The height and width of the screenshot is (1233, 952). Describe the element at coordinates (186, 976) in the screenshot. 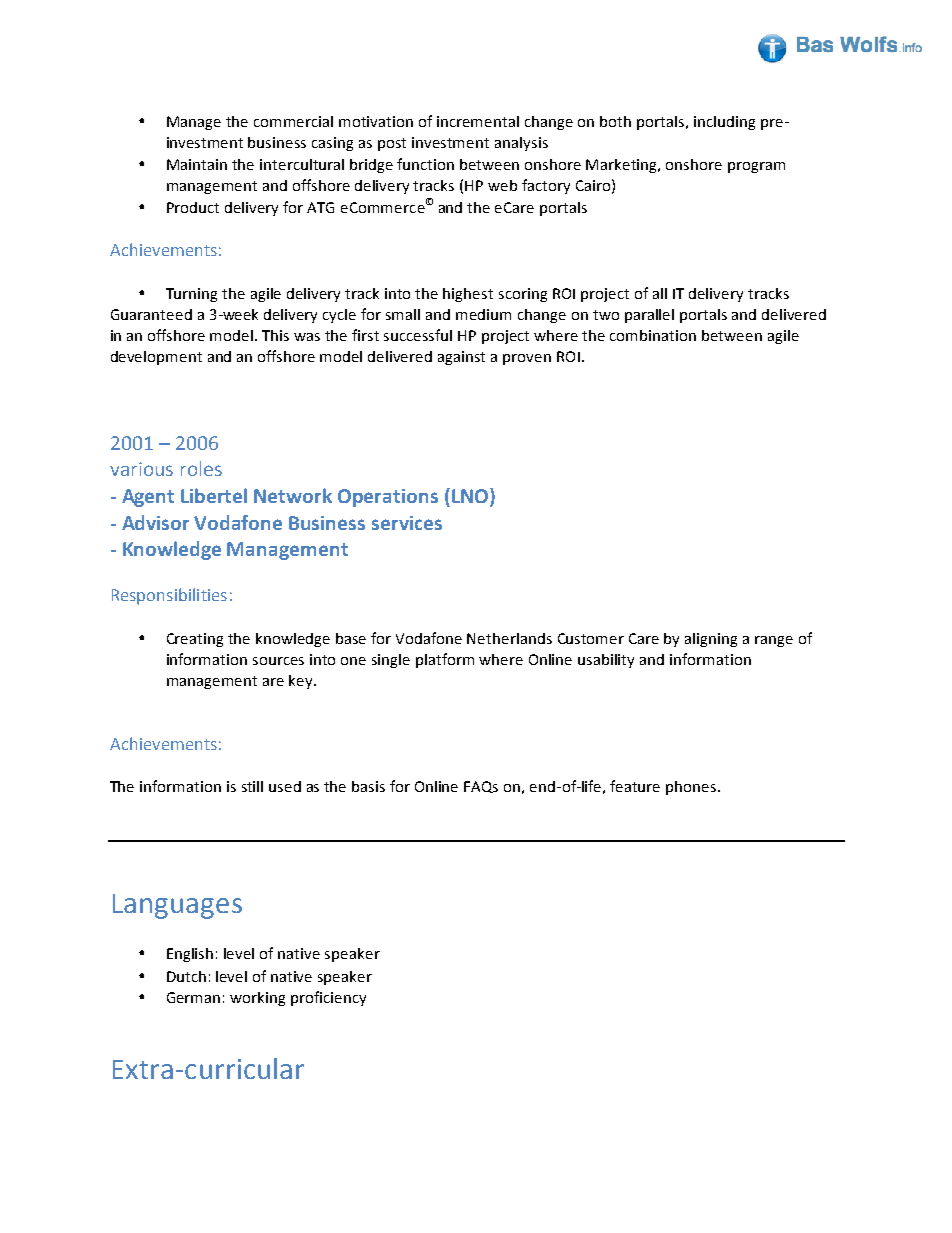

I see `Dutch` at that location.
